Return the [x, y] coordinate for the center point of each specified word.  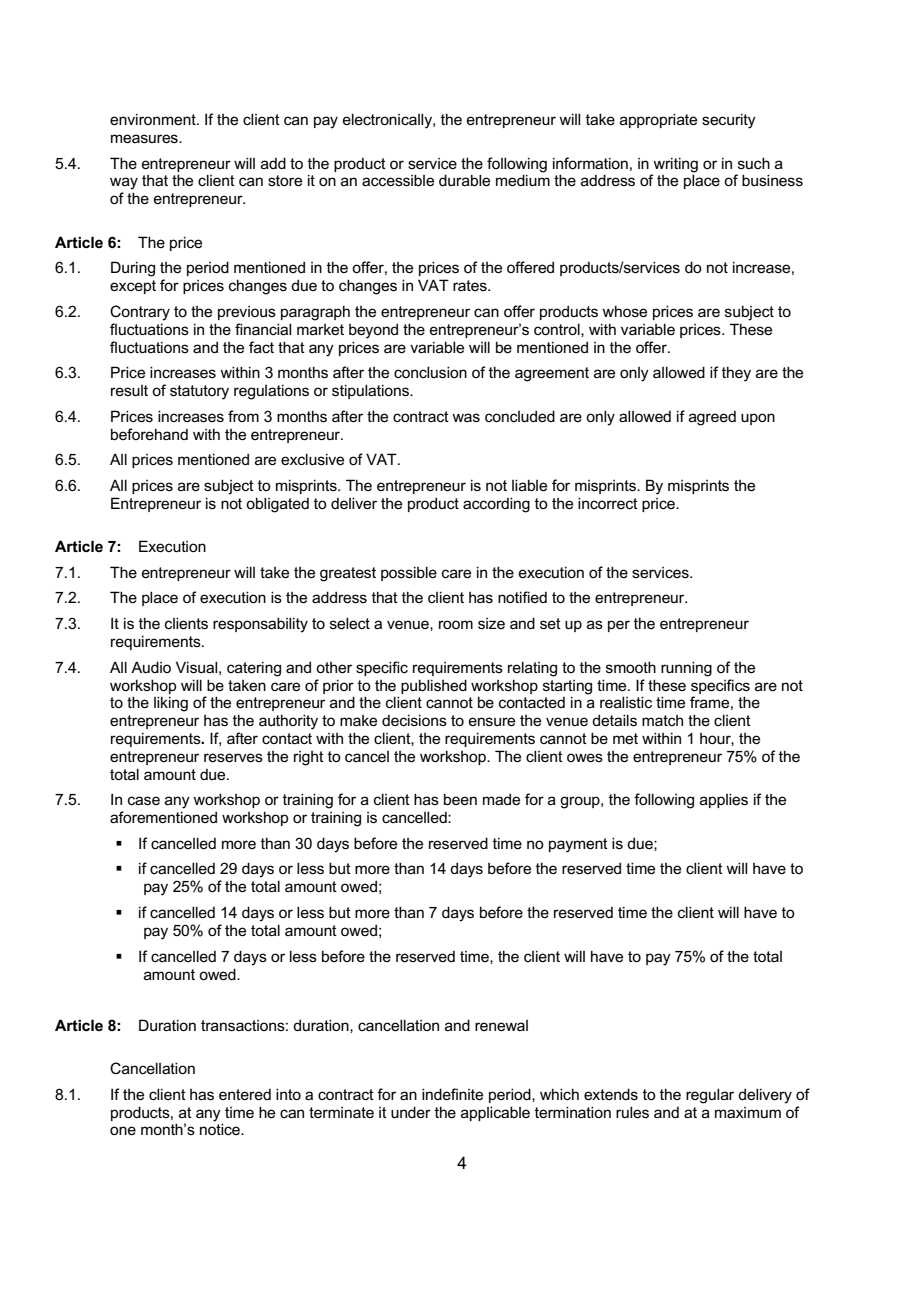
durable [464, 180]
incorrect [608, 503]
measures [145, 138]
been [460, 799]
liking [171, 704]
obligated [277, 505]
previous [247, 313]
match [662, 720]
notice [221, 1129]
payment [578, 845]
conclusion [430, 372]
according [496, 505]
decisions [414, 720]
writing [675, 165]
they [736, 374]
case [144, 800]
